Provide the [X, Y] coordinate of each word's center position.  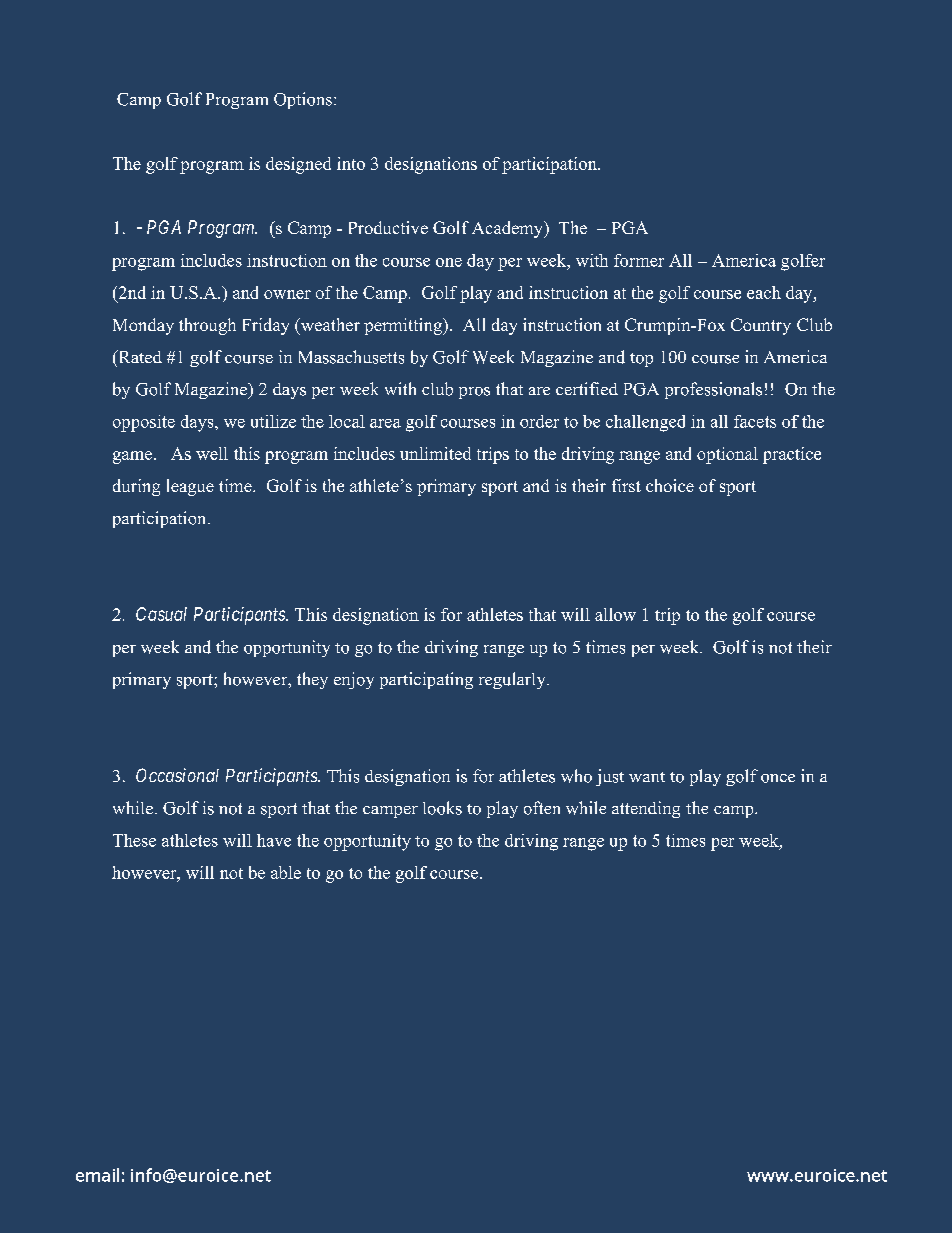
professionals [713, 390]
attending [646, 809]
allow [615, 614]
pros [474, 393]
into [351, 163]
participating [426, 680]
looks [442, 808]
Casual [161, 614]
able [286, 872]
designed [298, 165]
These [134, 840]
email [97, 1175]
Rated [139, 356]
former [639, 260]
